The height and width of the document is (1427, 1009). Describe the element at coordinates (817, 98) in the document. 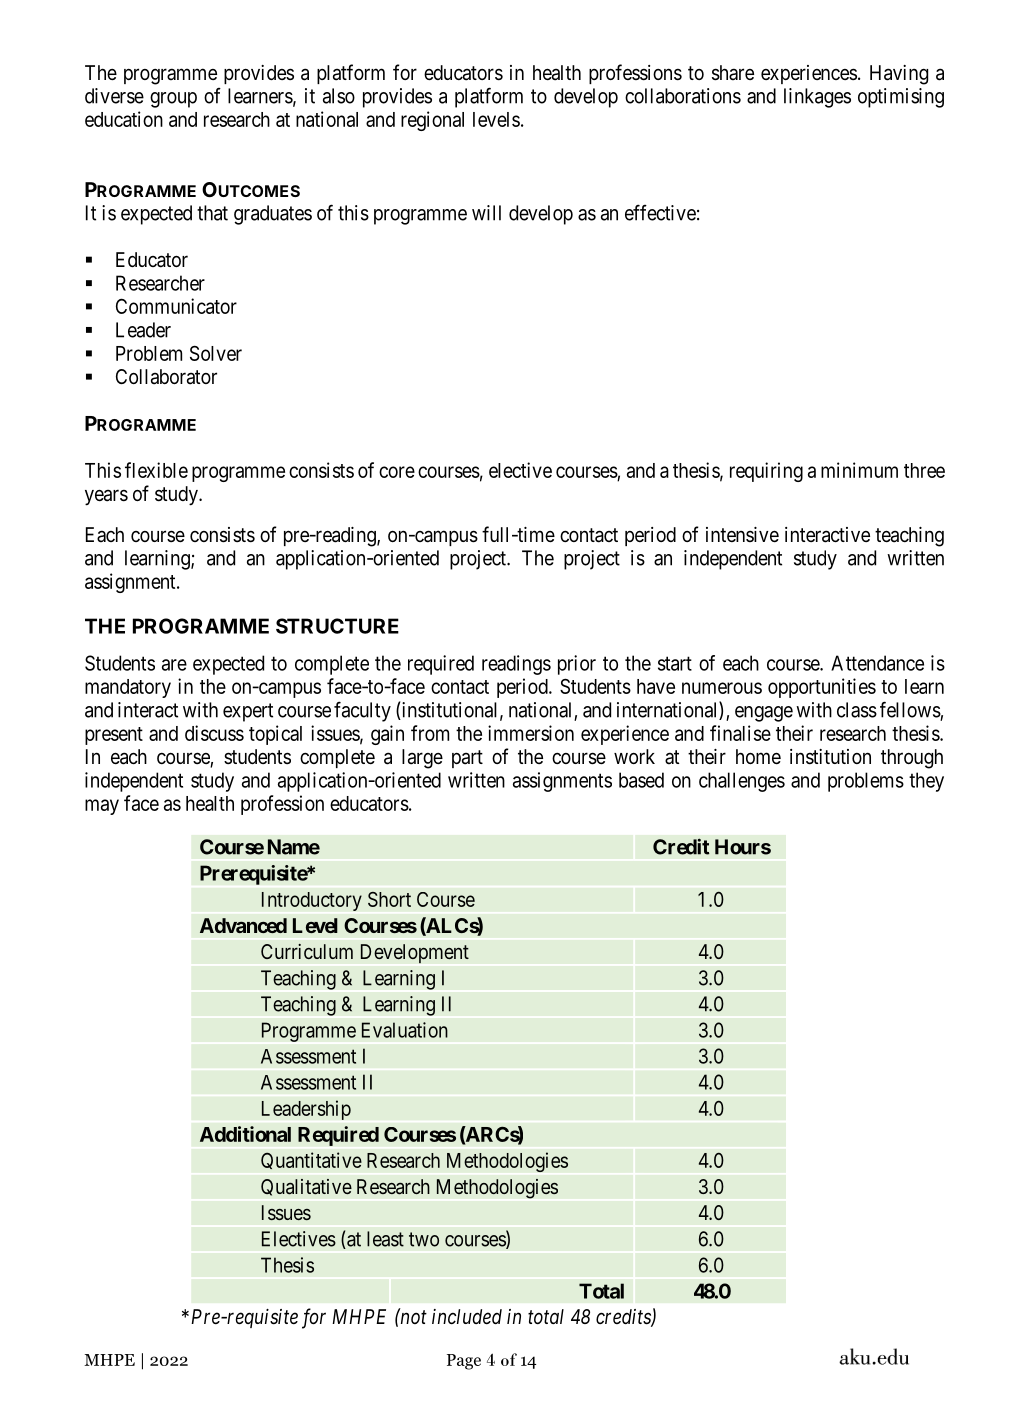

I see `linkages` at that location.
